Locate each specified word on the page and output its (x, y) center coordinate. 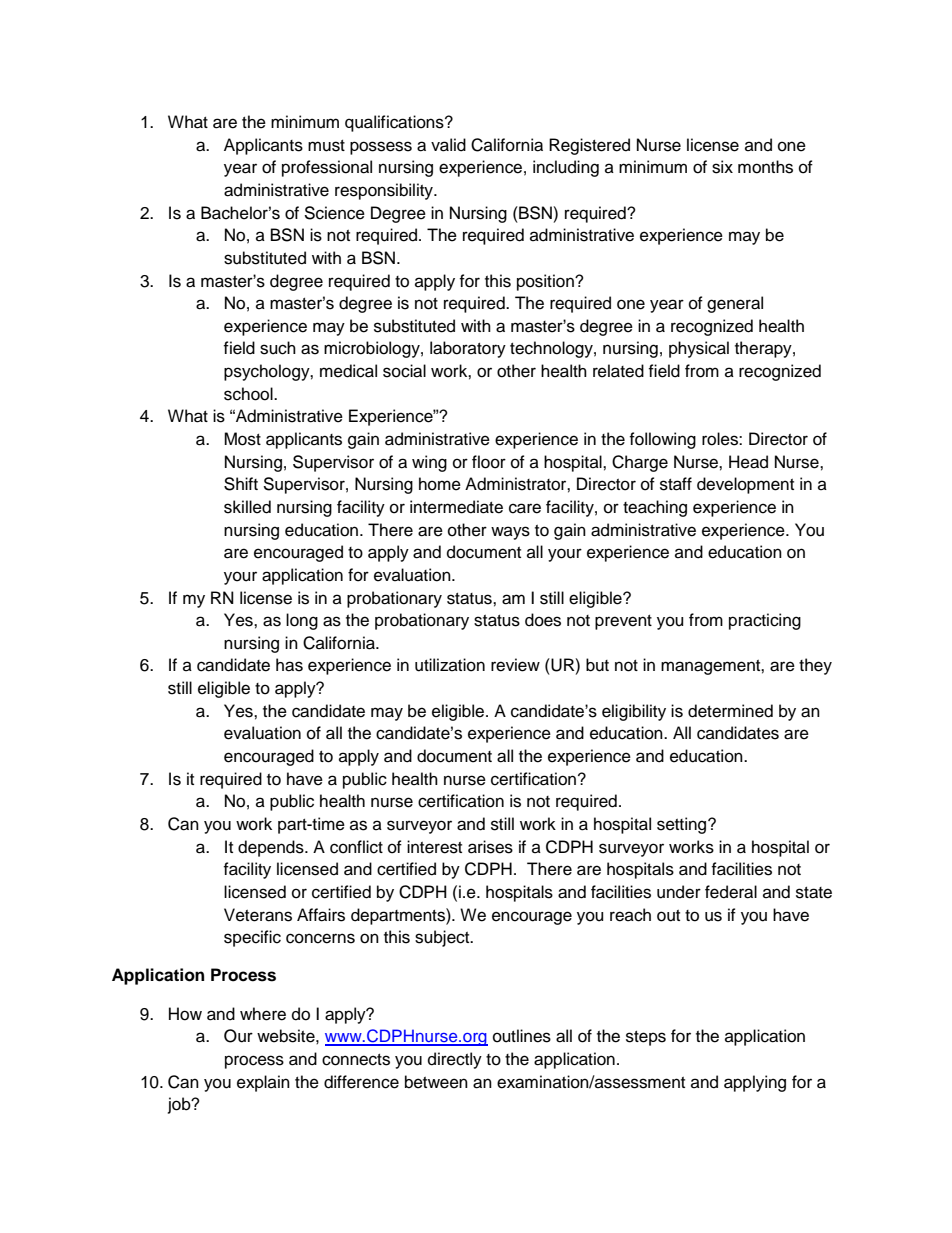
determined (730, 711)
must (326, 146)
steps (646, 1038)
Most (242, 439)
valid (448, 145)
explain (263, 1083)
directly (455, 1060)
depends (272, 848)
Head (748, 462)
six (722, 167)
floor (489, 462)
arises (490, 847)
